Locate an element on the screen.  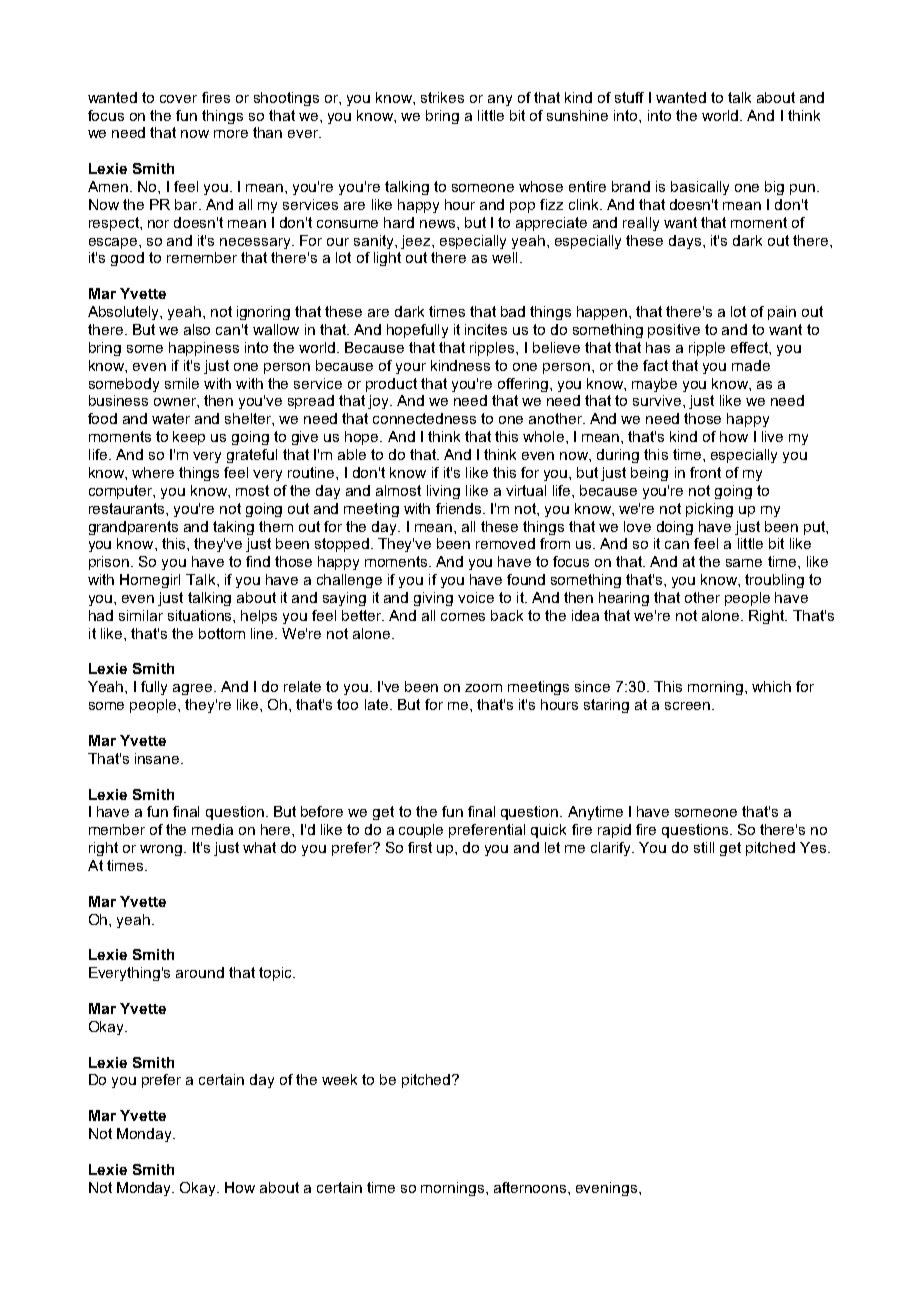
cover is located at coordinates (178, 99).
